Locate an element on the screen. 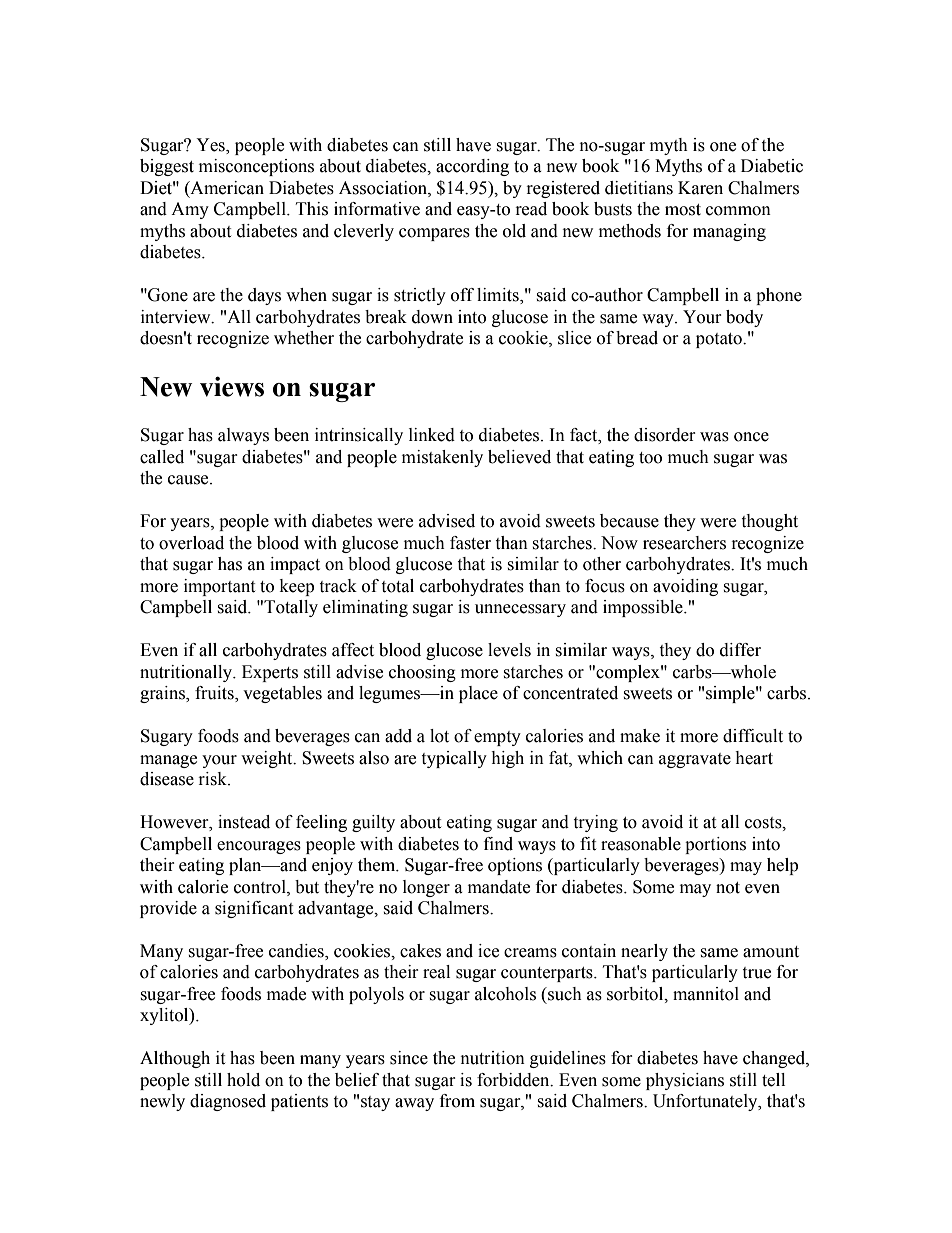 This screenshot has height=1233, width=952. encourages is located at coordinates (259, 847).
